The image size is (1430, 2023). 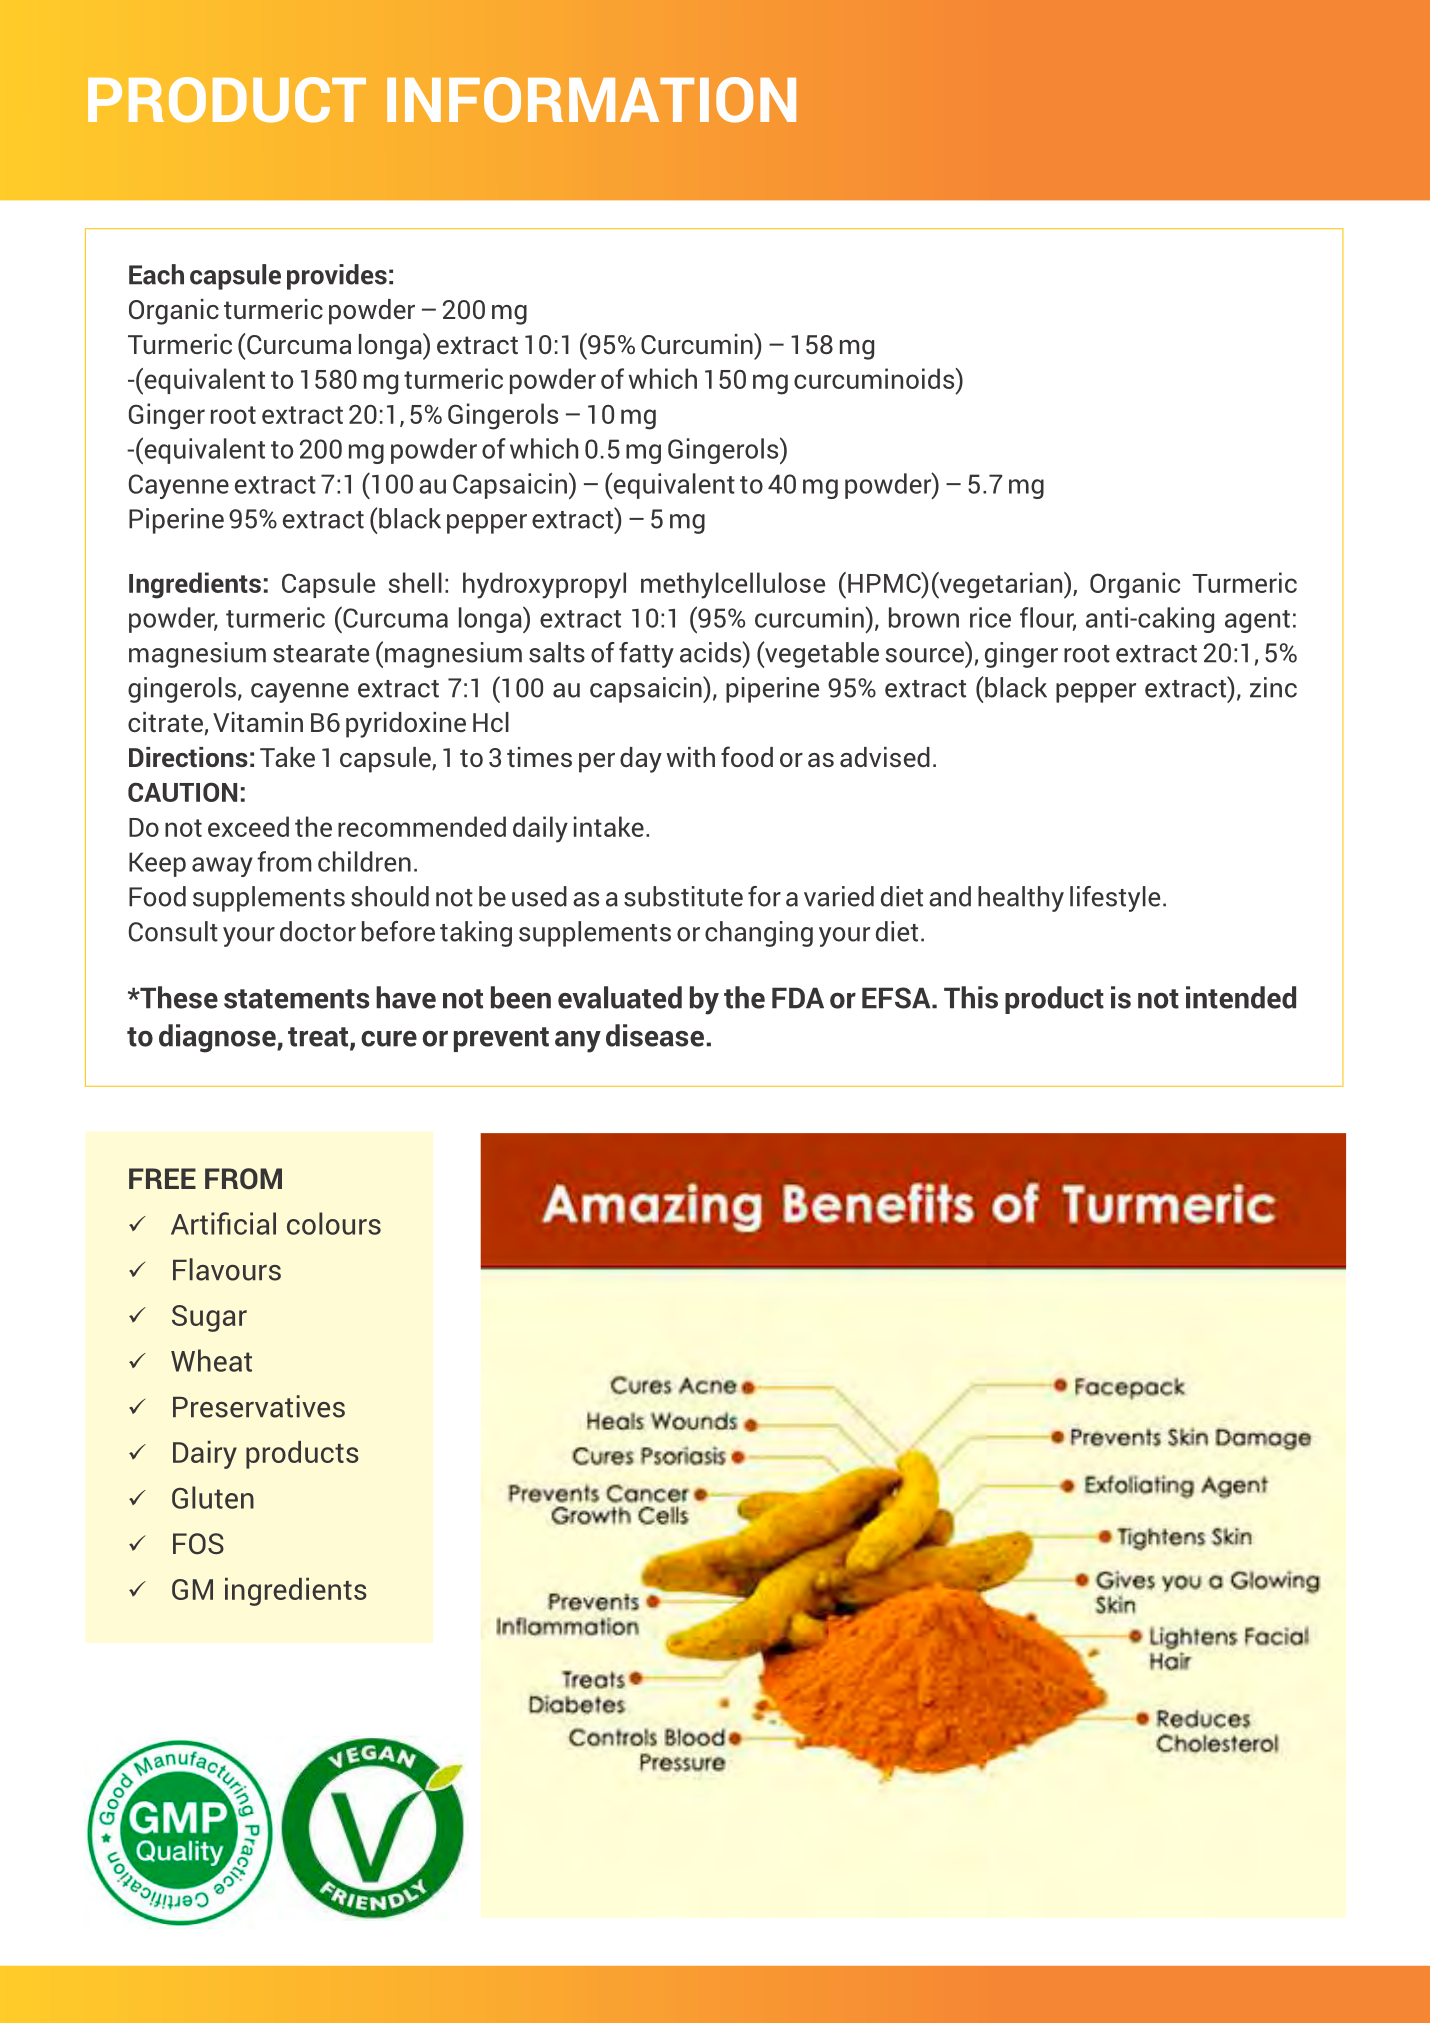 What do you see at coordinates (591, 100) in the image?
I see `INFORMATION` at bounding box center [591, 100].
